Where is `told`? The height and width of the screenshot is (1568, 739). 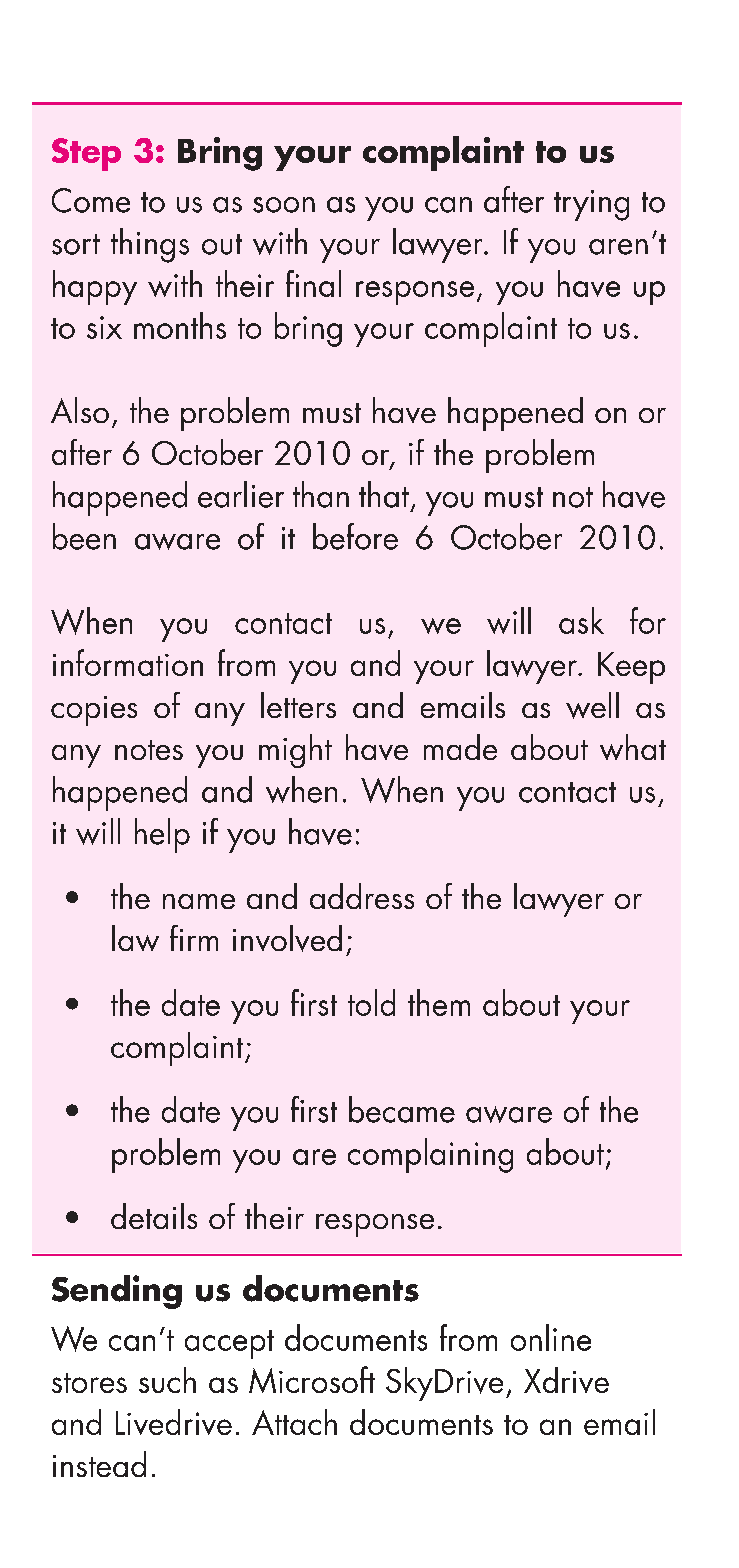 told is located at coordinates (371, 1002).
